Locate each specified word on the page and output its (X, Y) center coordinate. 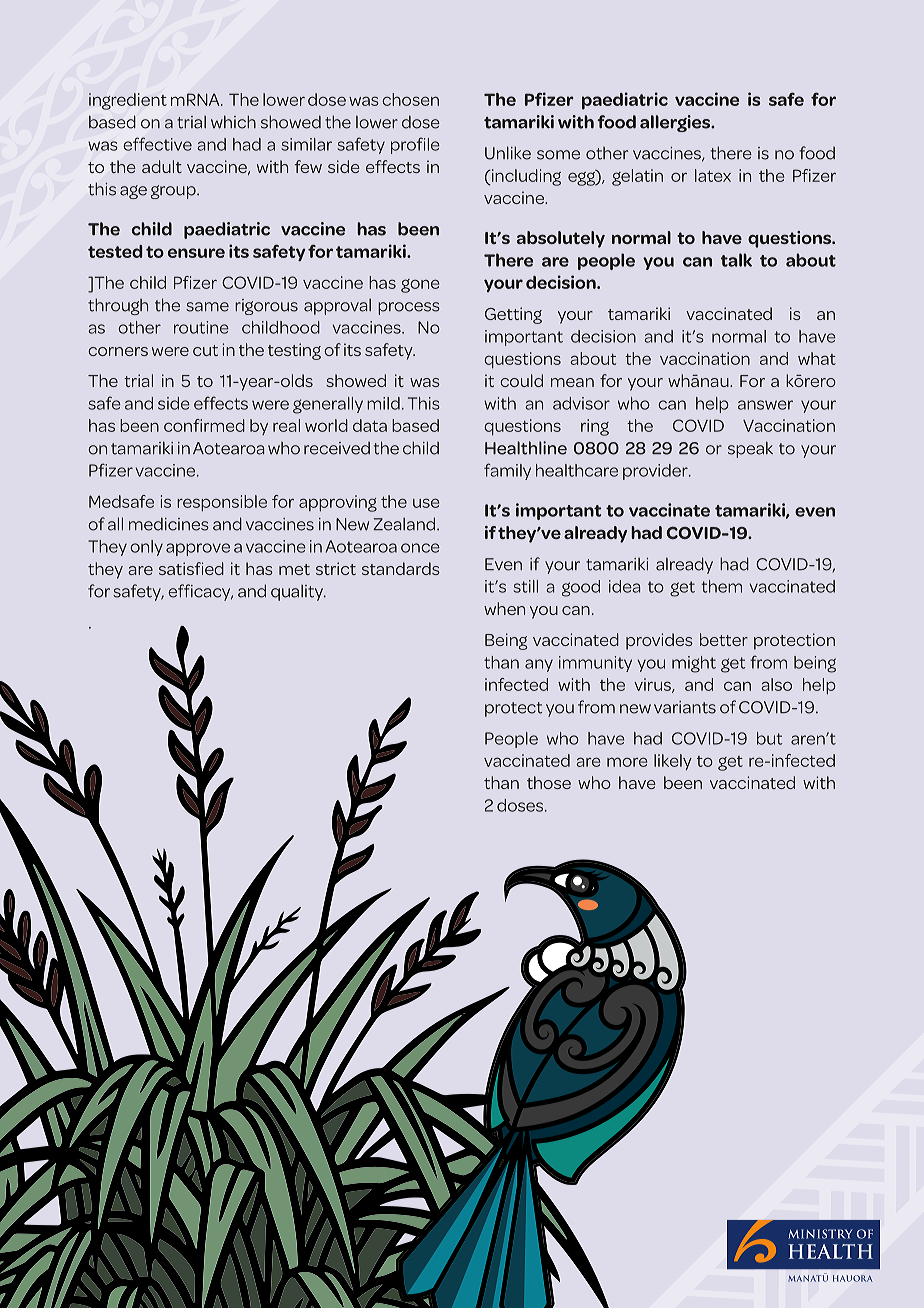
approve (198, 549)
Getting (513, 315)
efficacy (200, 592)
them (721, 586)
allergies (676, 123)
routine (201, 327)
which (233, 122)
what (817, 358)
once (420, 548)
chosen (410, 99)
